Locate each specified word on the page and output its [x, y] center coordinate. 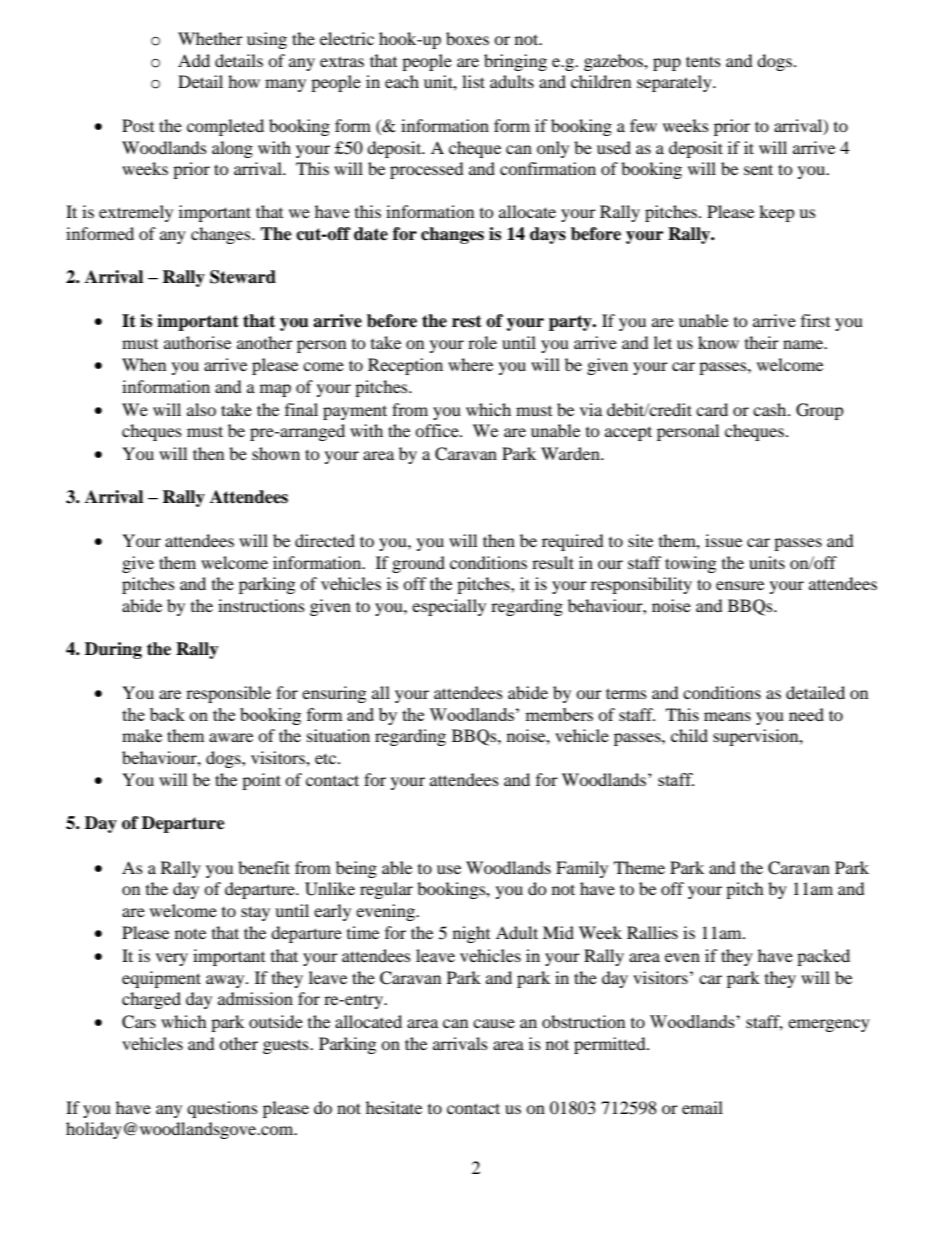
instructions [261, 605]
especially [449, 607]
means [727, 716]
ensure [740, 585]
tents [703, 61]
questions [222, 1109]
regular [386, 890]
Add [194, 60]
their [762, 342]
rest [467, 321]
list [473, 81]
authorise [197, 342]
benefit [264, 867]
